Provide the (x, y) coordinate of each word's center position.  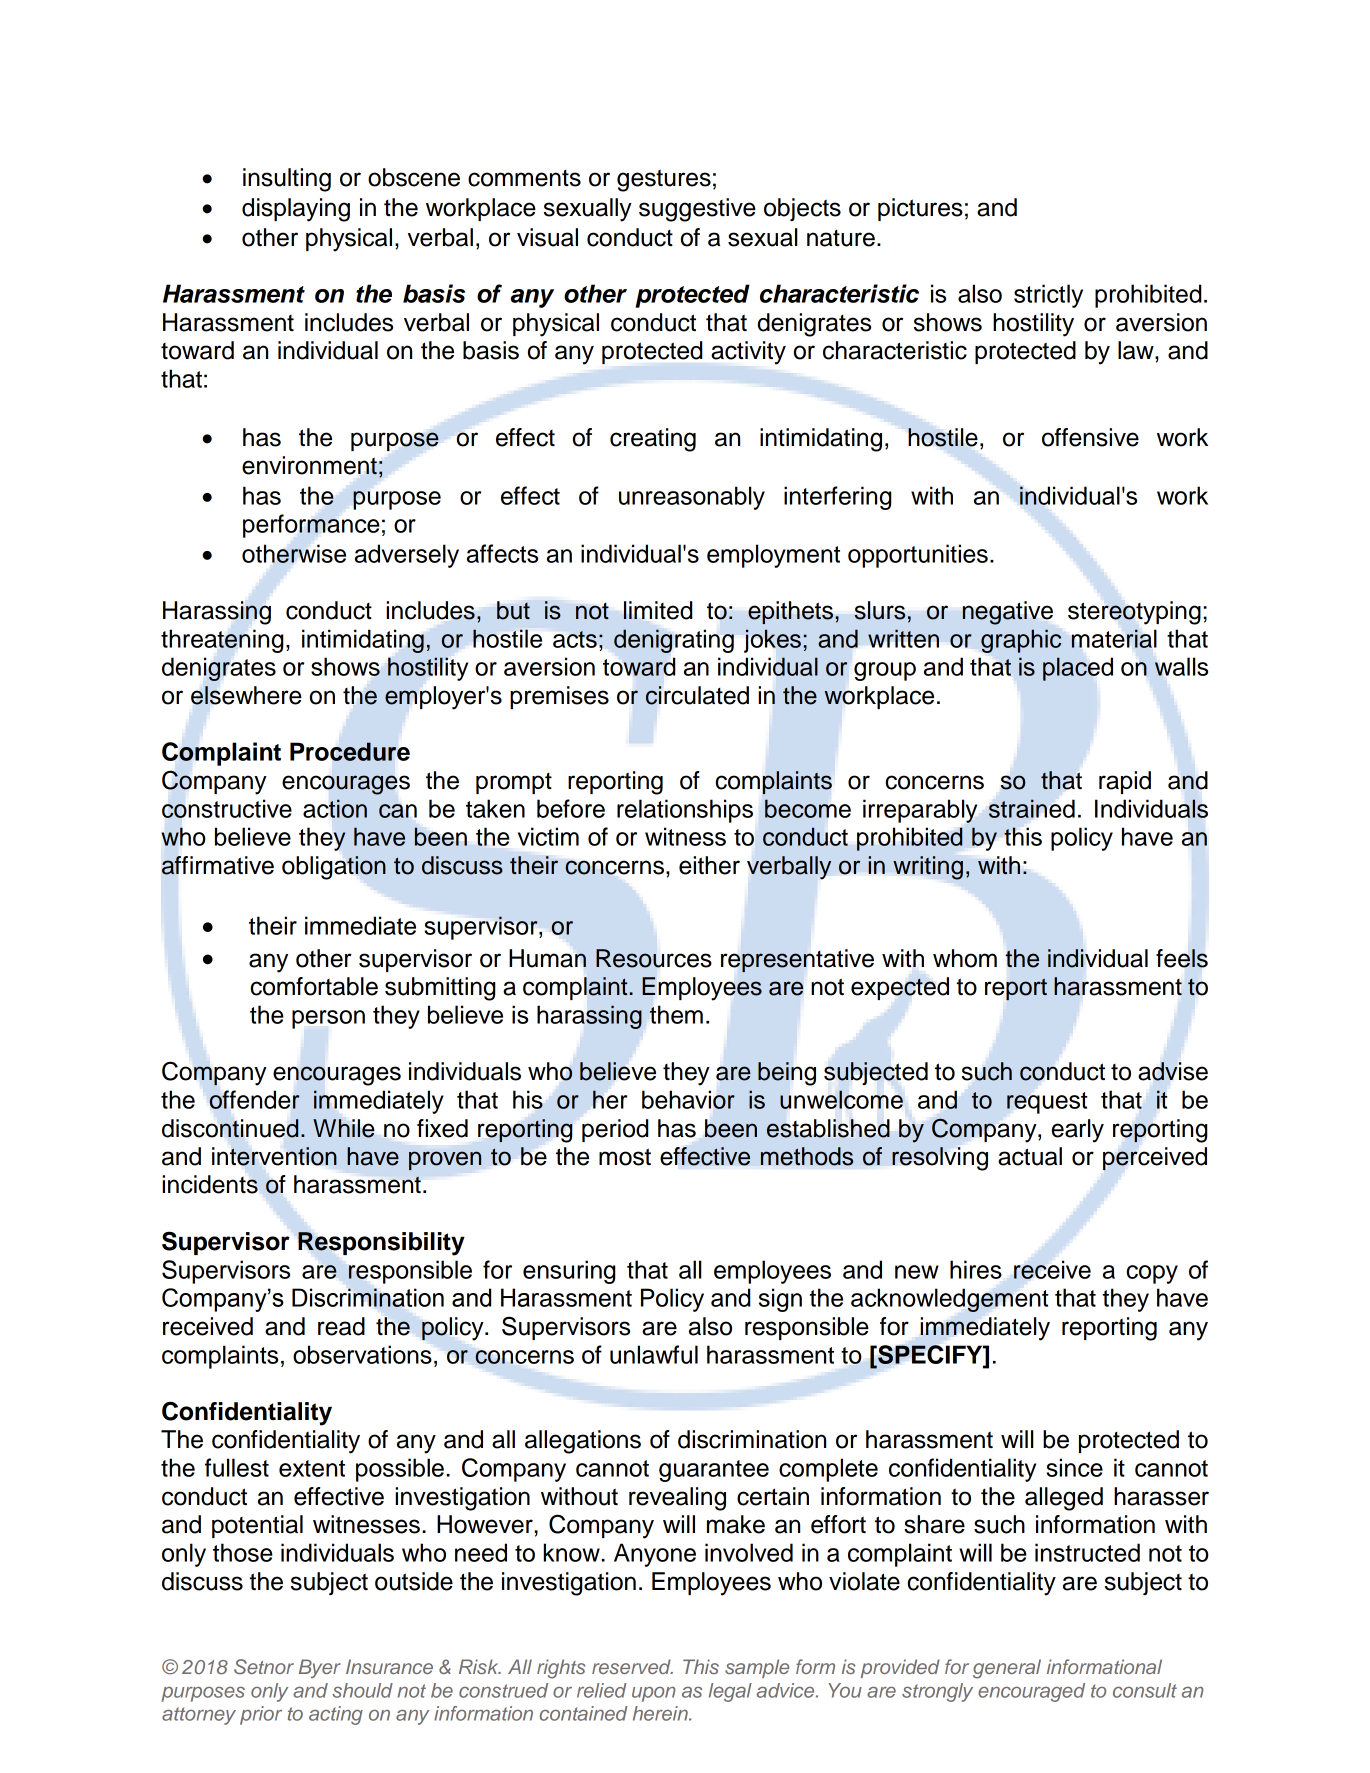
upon (654, 1694)
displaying (296, 210)
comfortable (314, 986)
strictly (1048, 296)
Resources (653, 958)
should (362, 1690)
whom (965, 958)
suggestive (697, 210)
